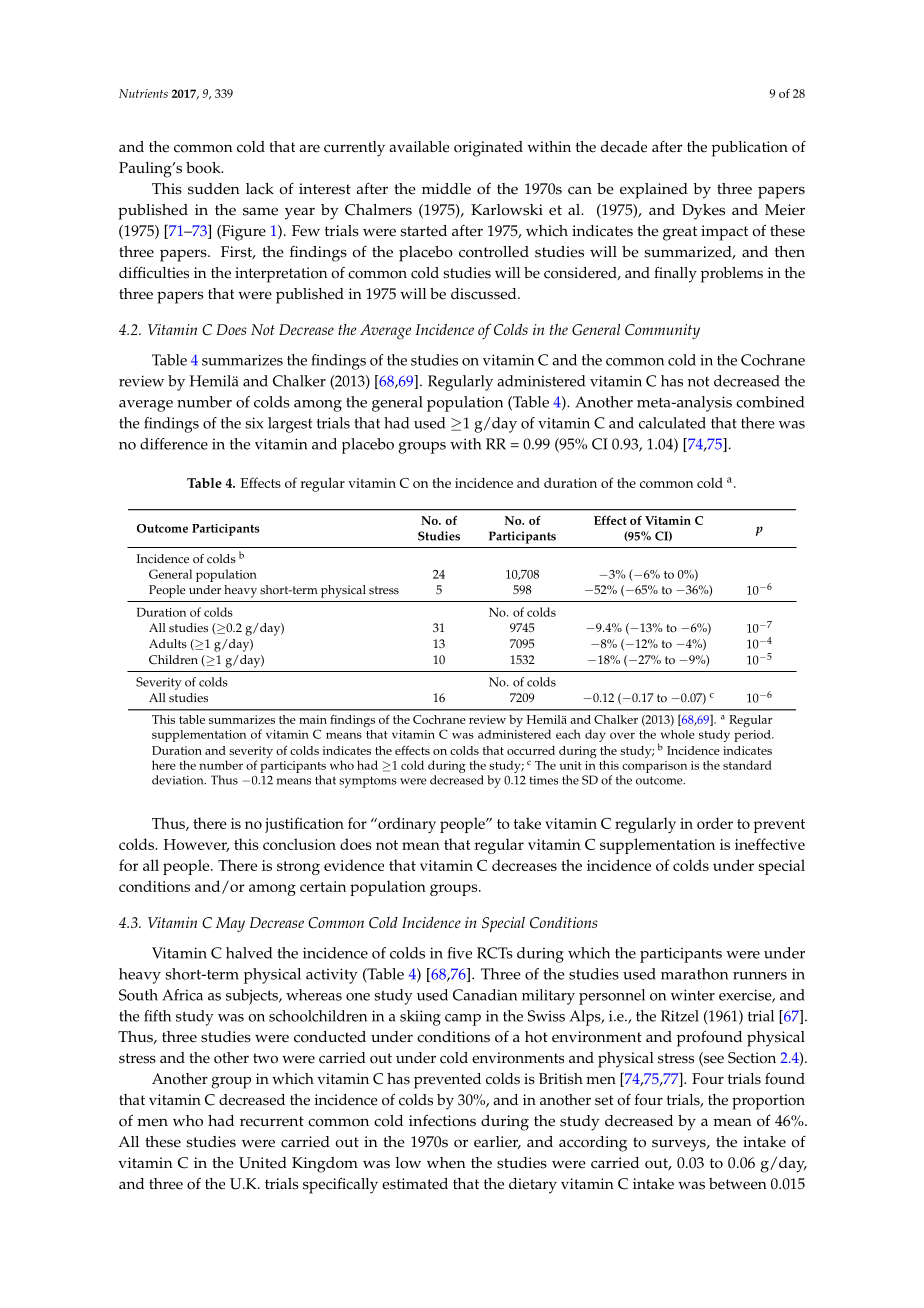  I want to click on between, so click(738, 1184).
